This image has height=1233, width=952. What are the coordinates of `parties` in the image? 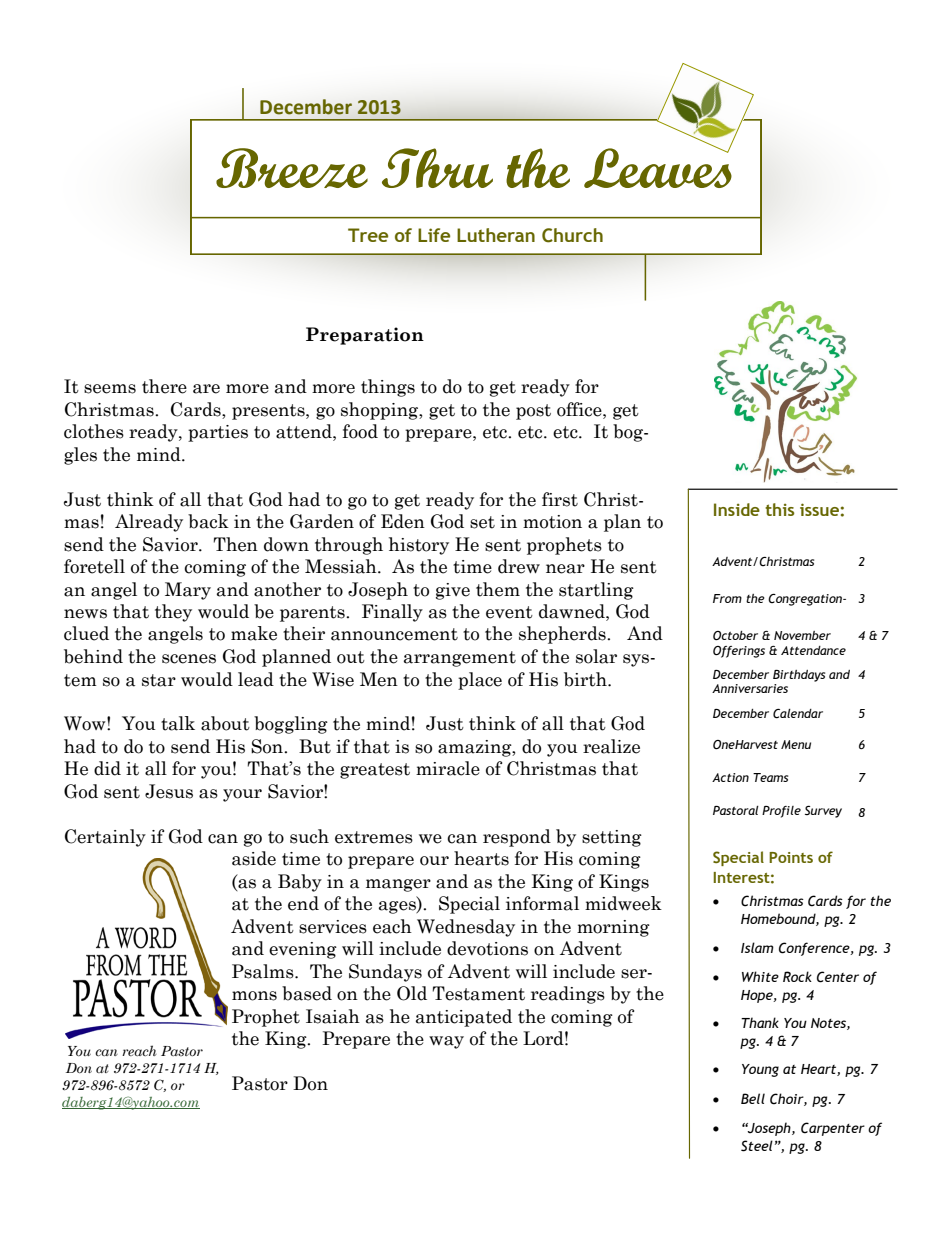 It's located at (218, 433).
